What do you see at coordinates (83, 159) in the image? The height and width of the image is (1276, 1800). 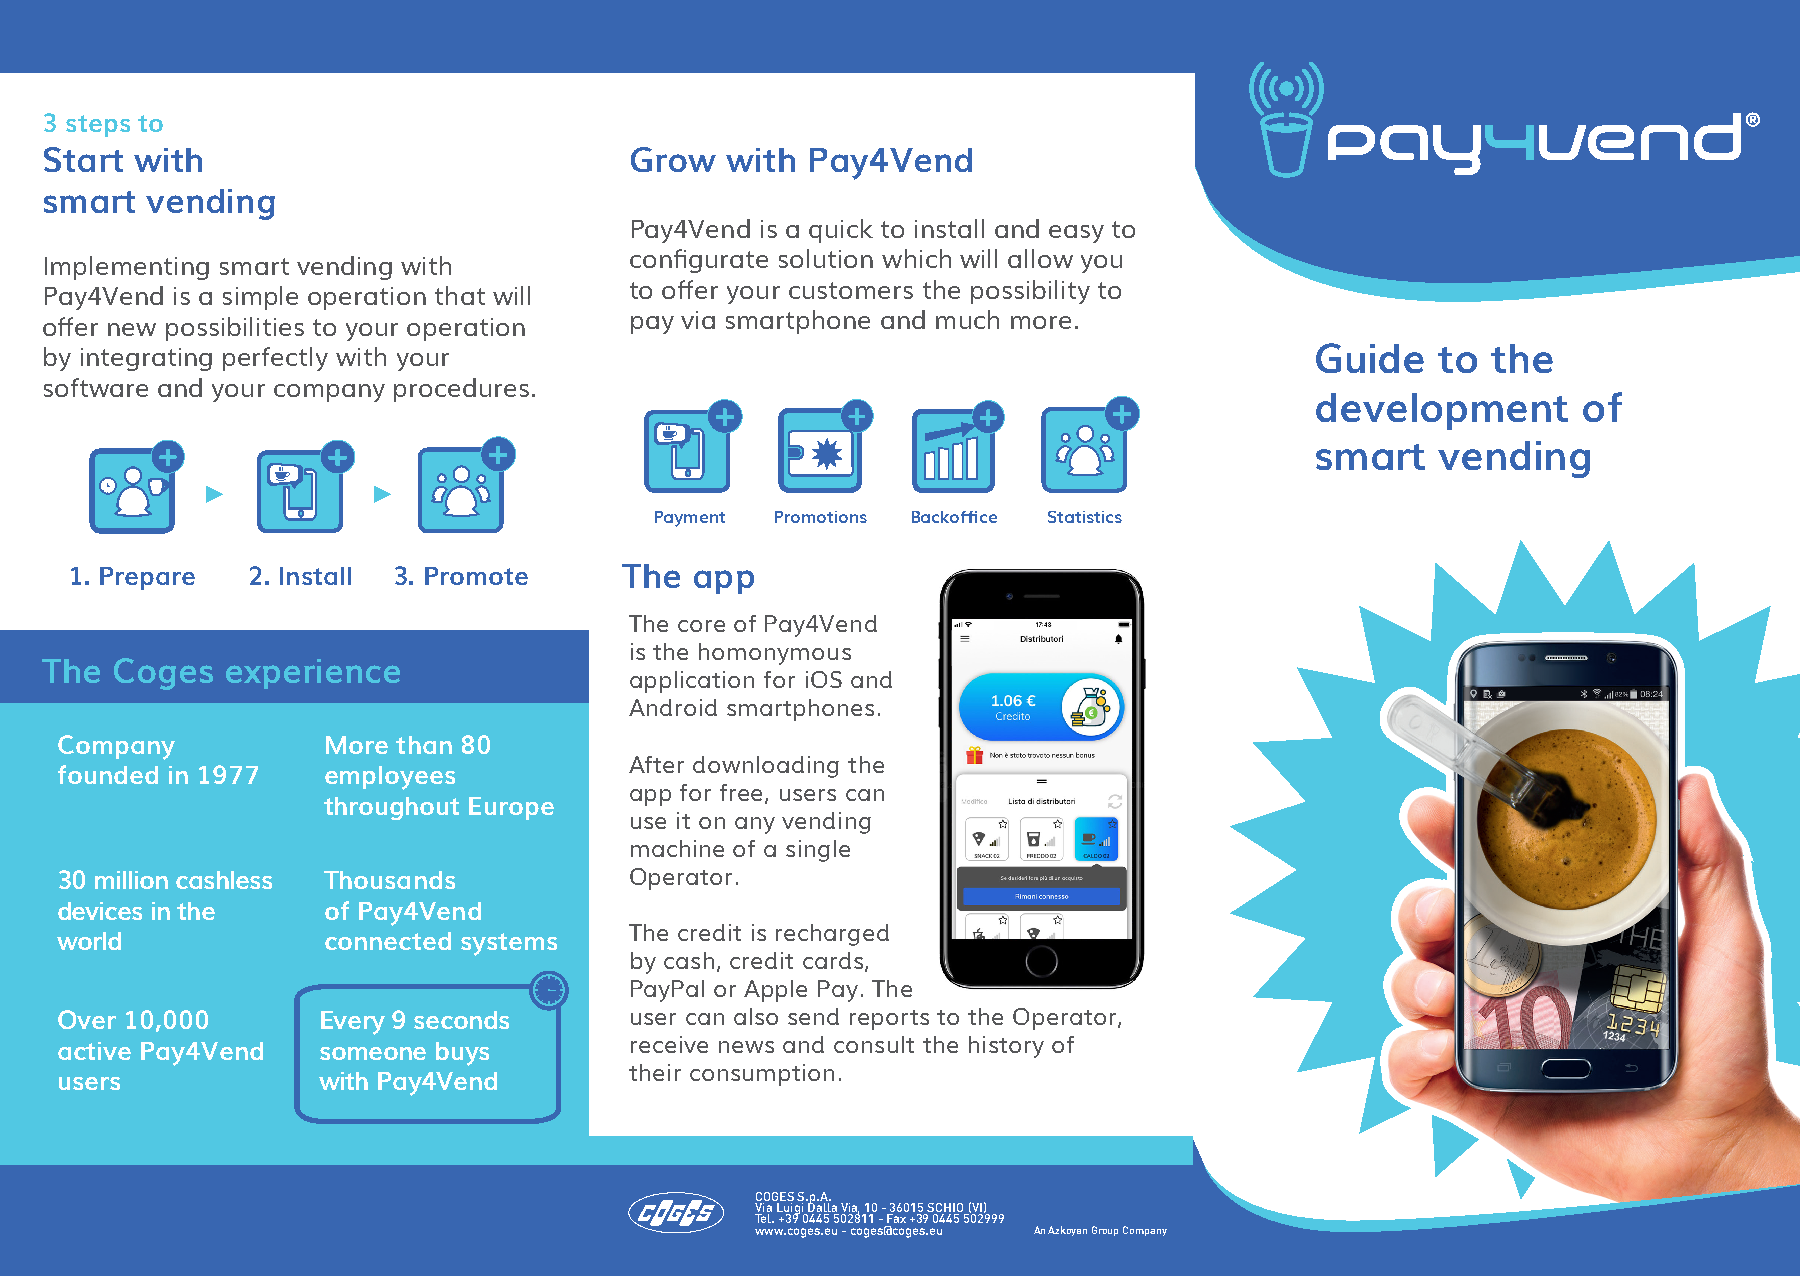 I see `Start` at bounding box center [83, 159].
